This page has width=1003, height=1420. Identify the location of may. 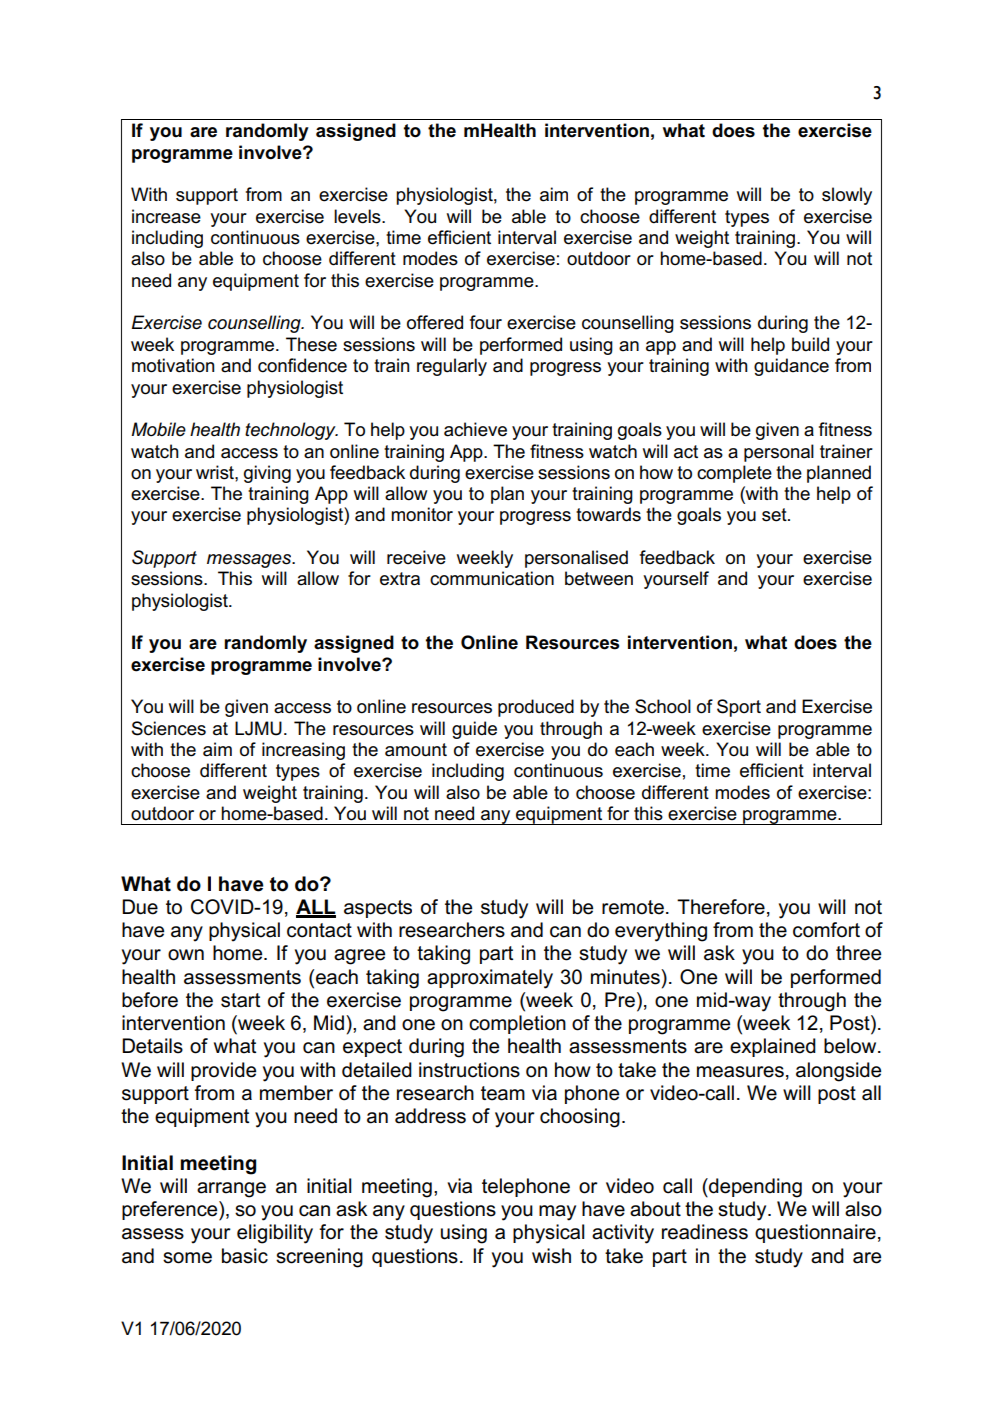
(557, 1213).
